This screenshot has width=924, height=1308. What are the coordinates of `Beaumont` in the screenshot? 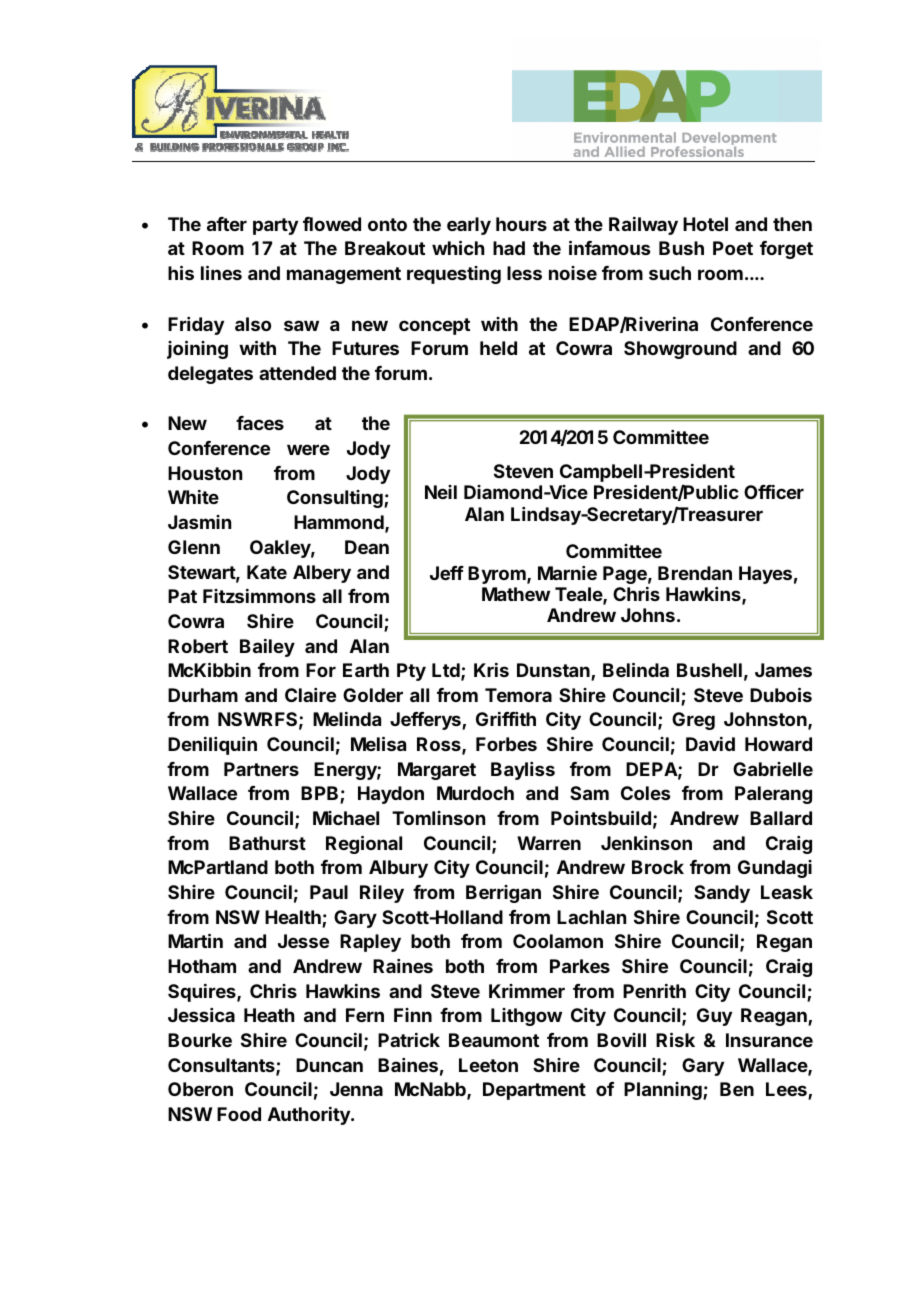 It's located at (494, 1040).
